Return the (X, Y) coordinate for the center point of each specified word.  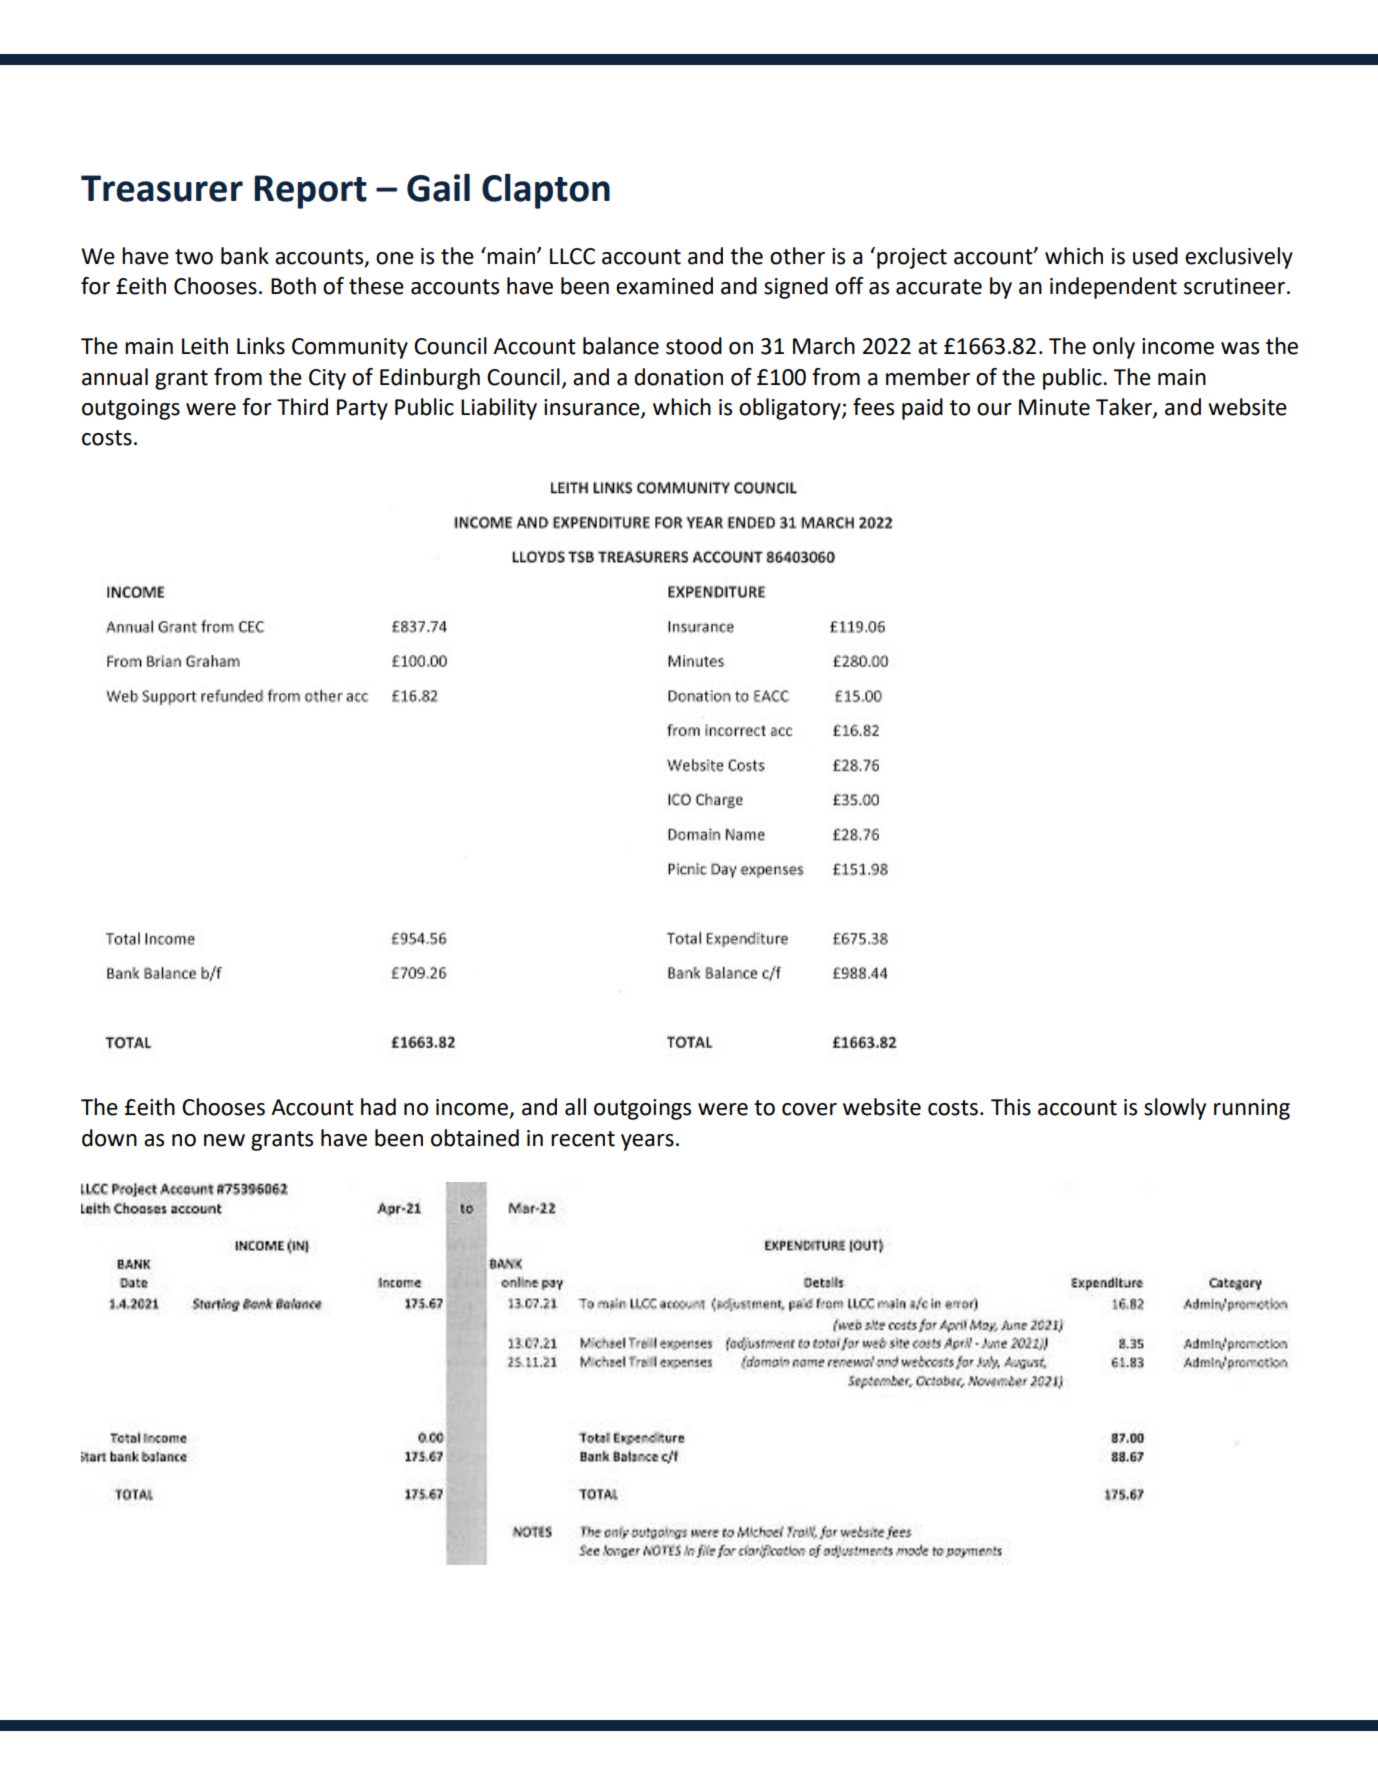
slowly (1175, 1109)
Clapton (546, 191)
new (224, 1140)
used (1155, 256)
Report (310, 192)
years (647, 1142)
